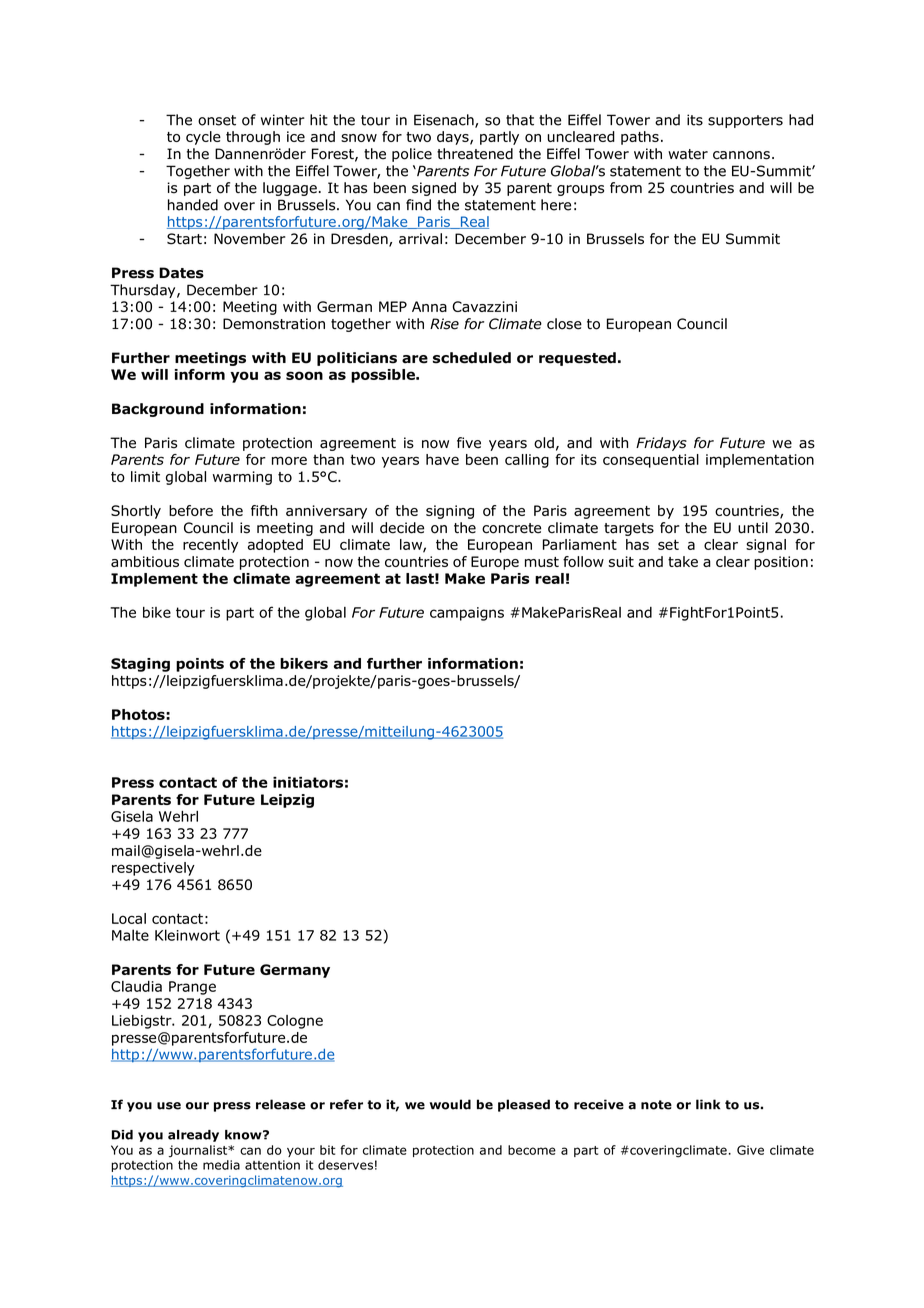 The width and height of the screenshot is (924, 1308). What do you see at coordinates (708, 1104) in the screenshot?
I see `link` at bounding box center [708, 1104].
